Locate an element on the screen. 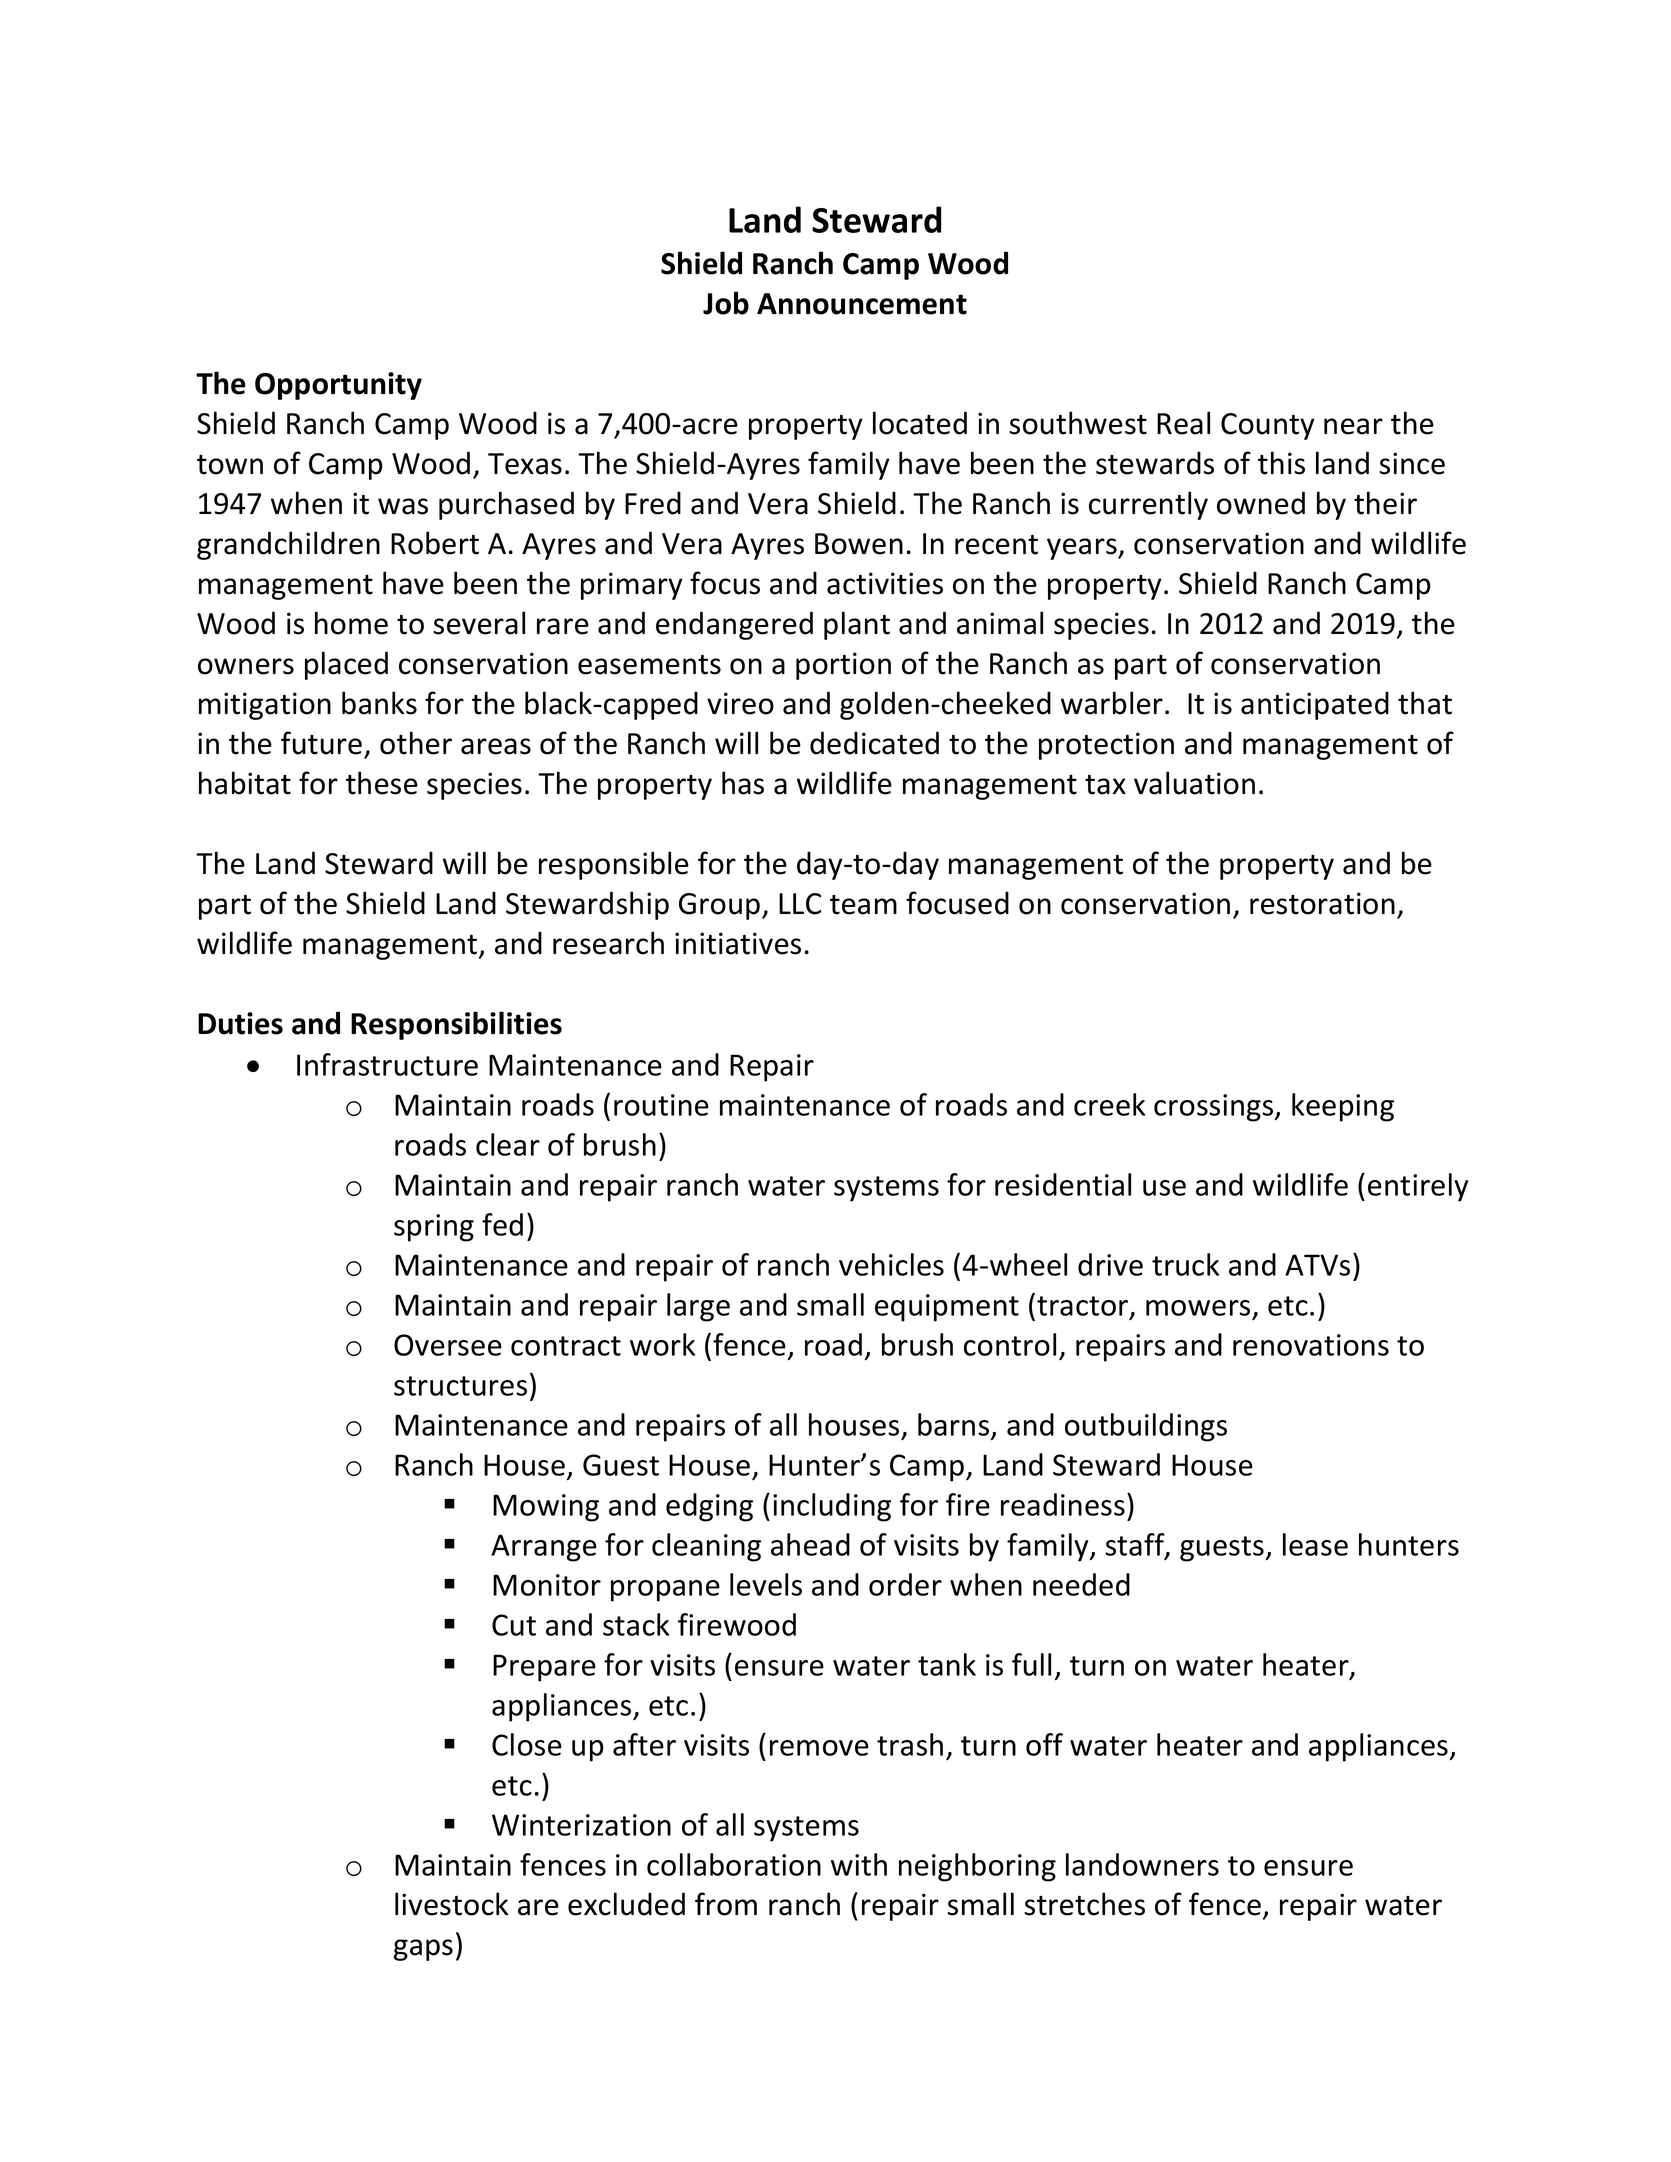 The image size is (1671, 2162). these is located at coordinates (382, 783).
